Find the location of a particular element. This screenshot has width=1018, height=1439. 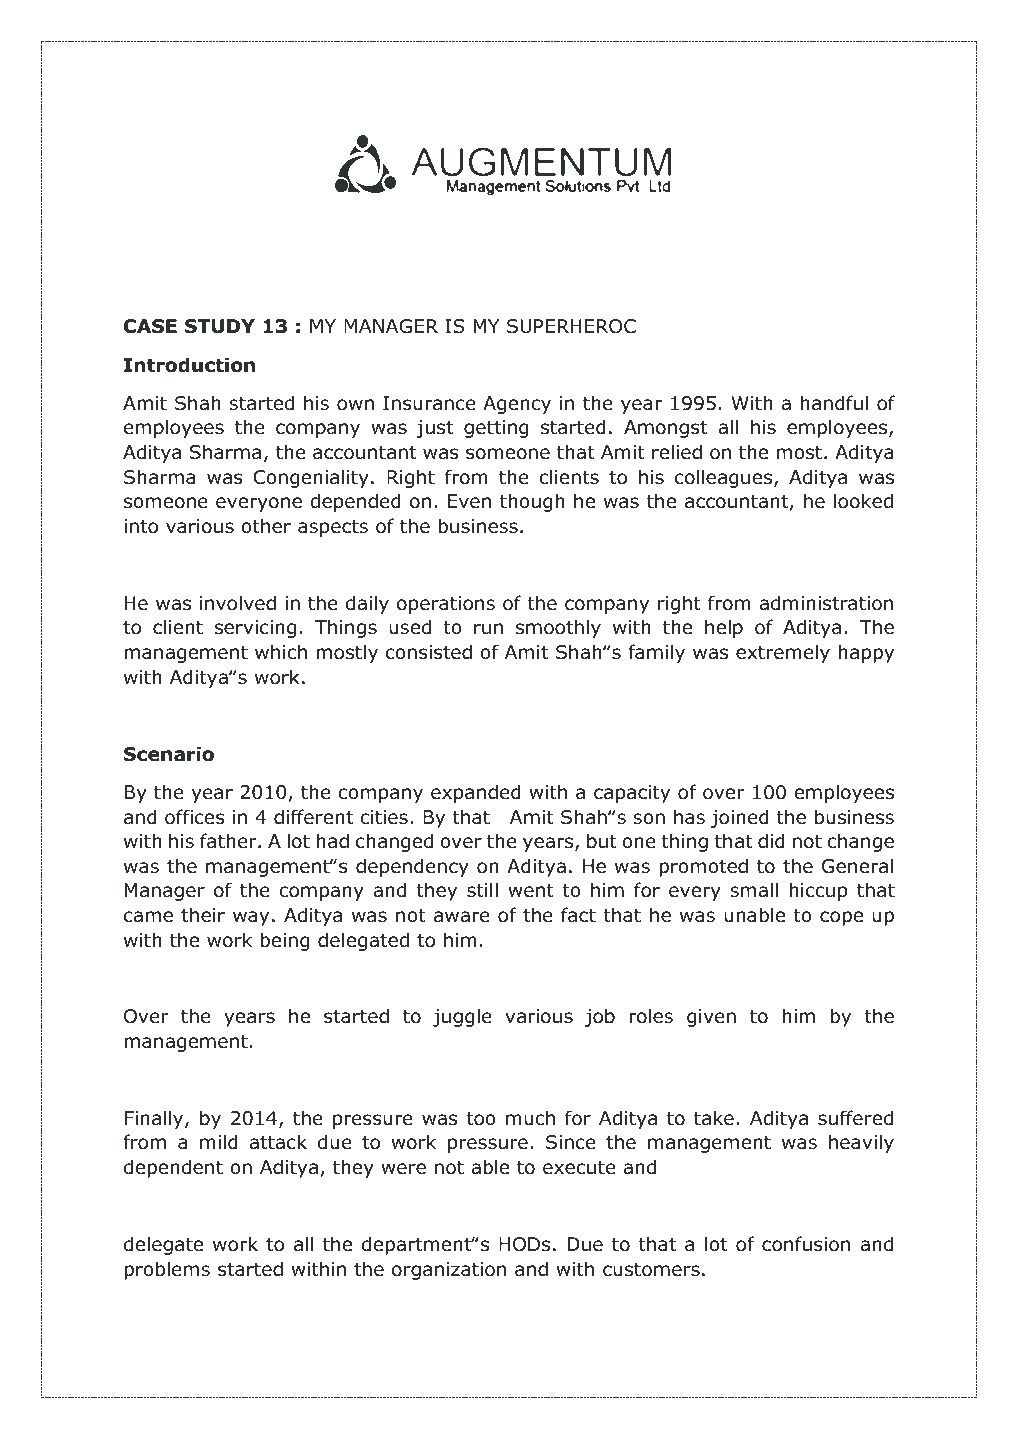

Introduction is located at coordinates (189, 365).
